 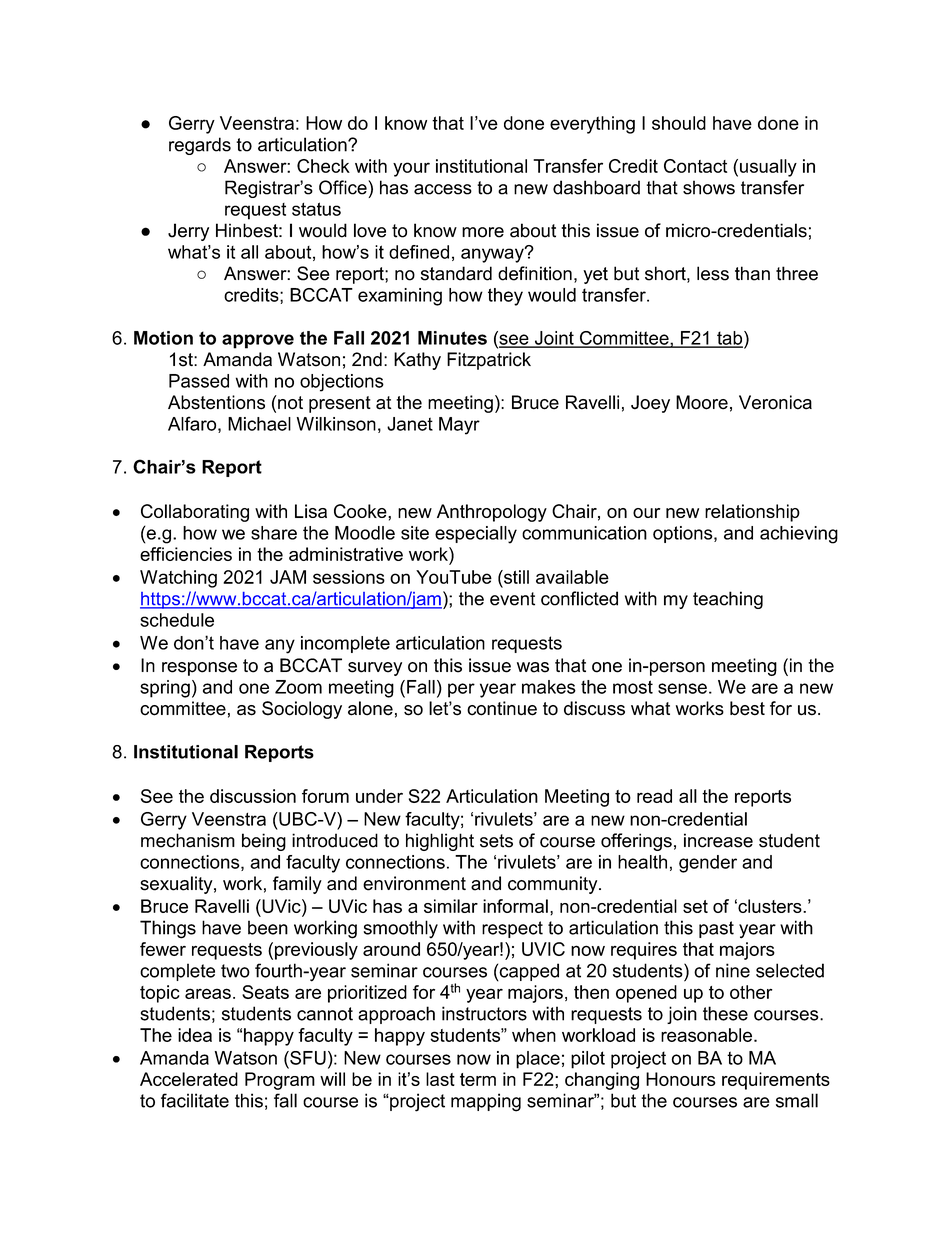 I want to click on Program, so click(x=280, y=1081).
